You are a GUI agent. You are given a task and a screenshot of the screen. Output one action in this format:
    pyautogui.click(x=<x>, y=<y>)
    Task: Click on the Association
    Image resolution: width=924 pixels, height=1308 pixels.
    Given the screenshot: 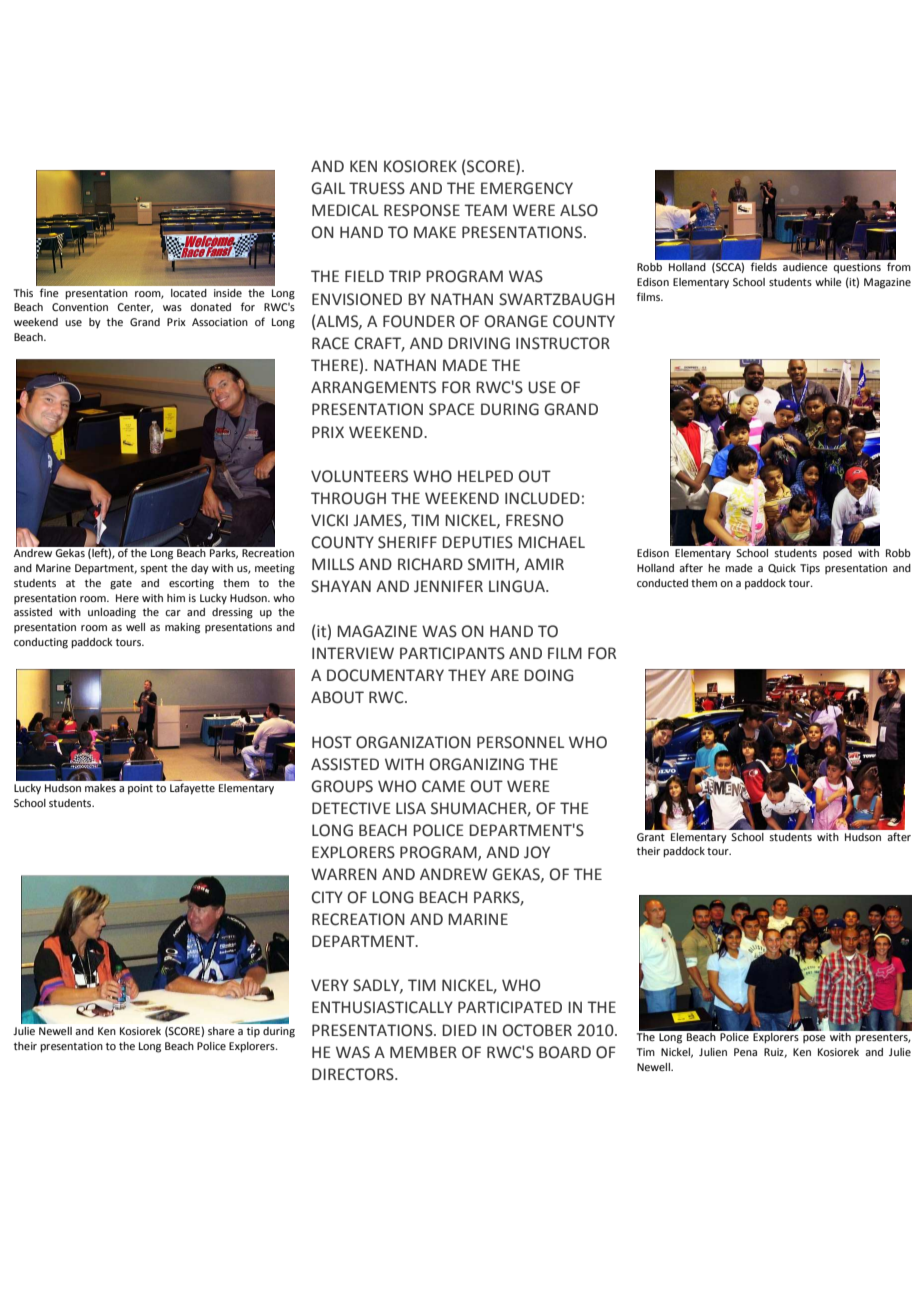 What is the action you would take?
    pyautogui.click(x=220, y=322)
